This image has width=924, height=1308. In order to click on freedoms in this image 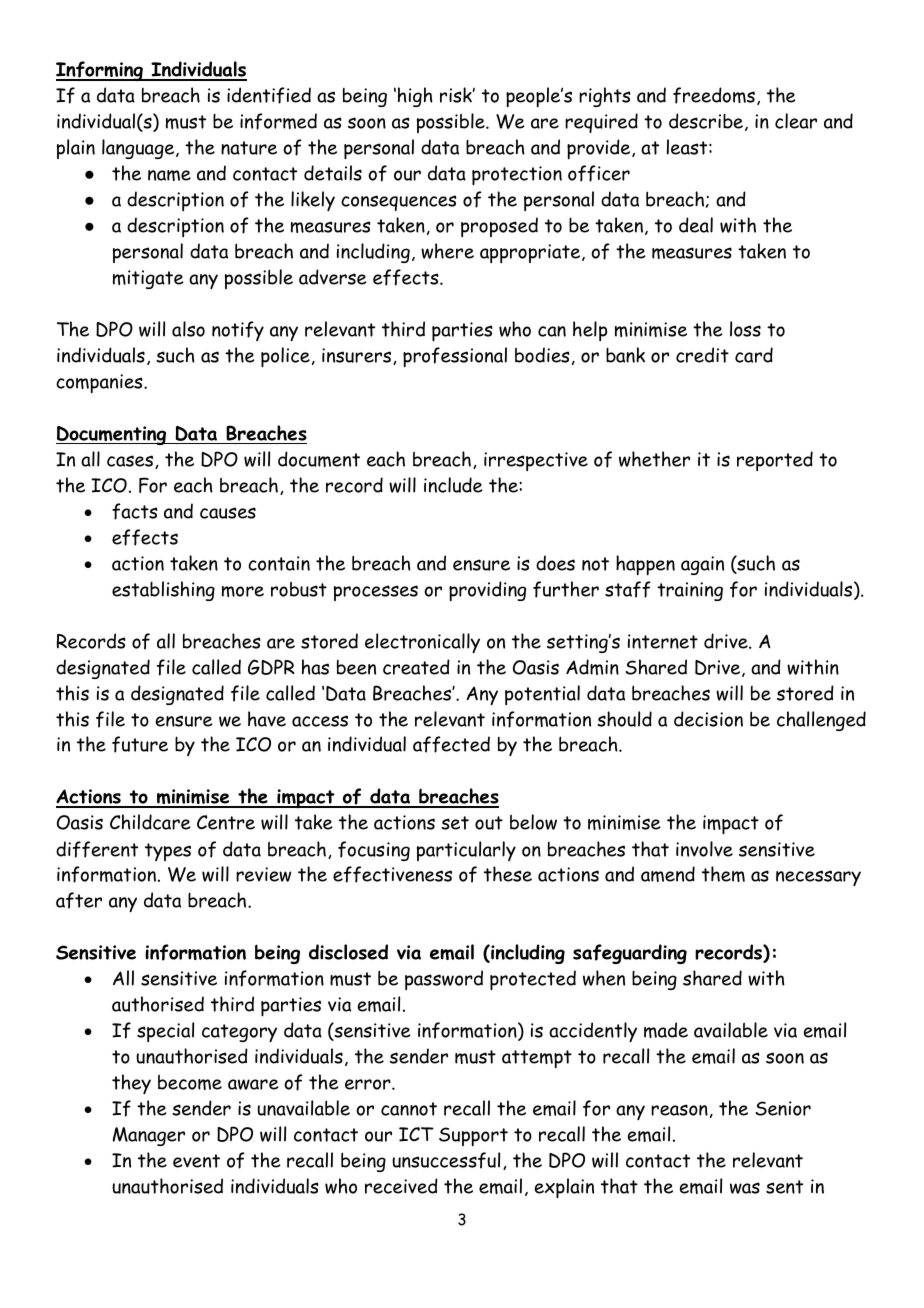, I will do `click(714, 95)`.
